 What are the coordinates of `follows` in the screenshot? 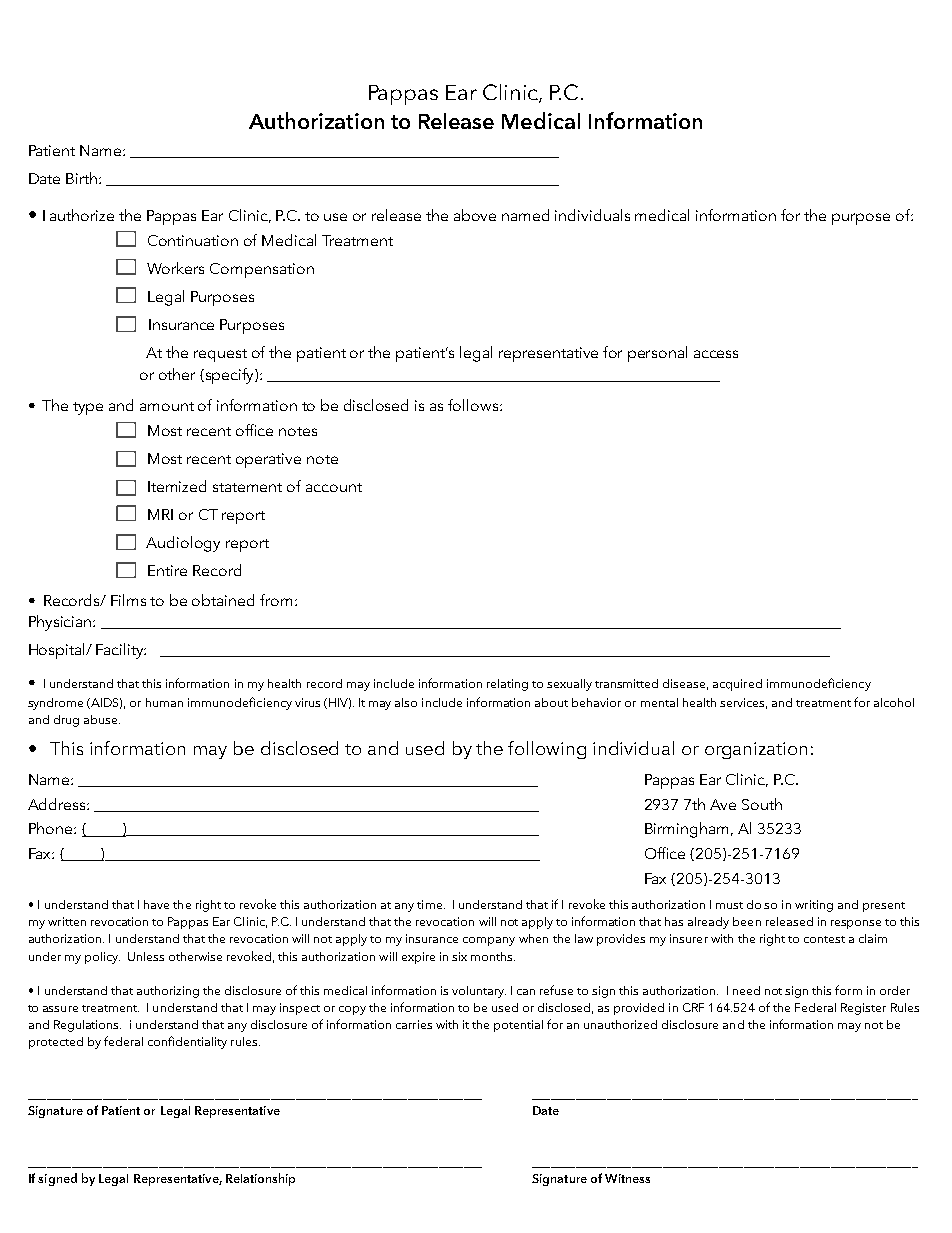 It's located at (474, 405).
